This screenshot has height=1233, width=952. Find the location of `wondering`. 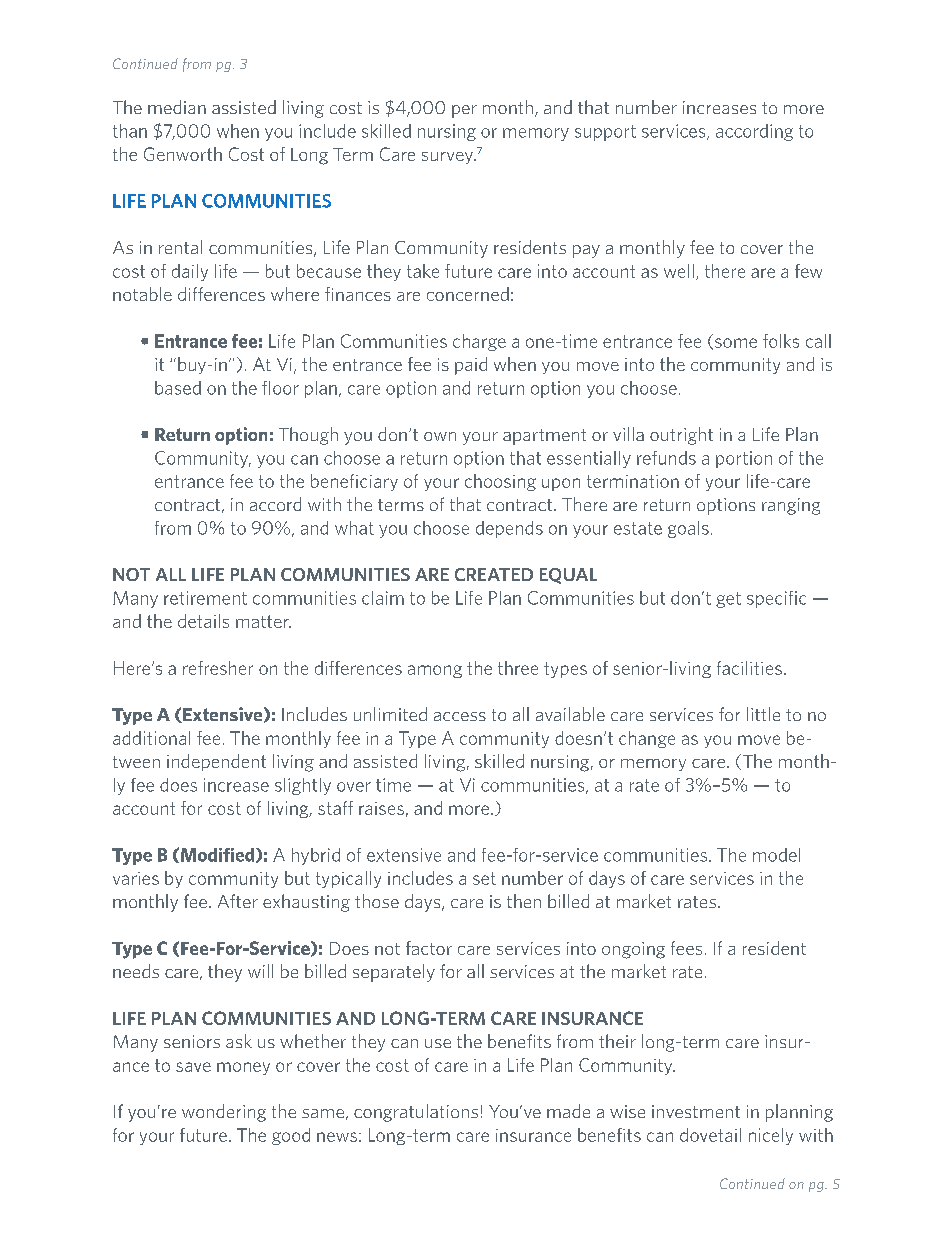

wondering is located at coordinates (224, 1113).
